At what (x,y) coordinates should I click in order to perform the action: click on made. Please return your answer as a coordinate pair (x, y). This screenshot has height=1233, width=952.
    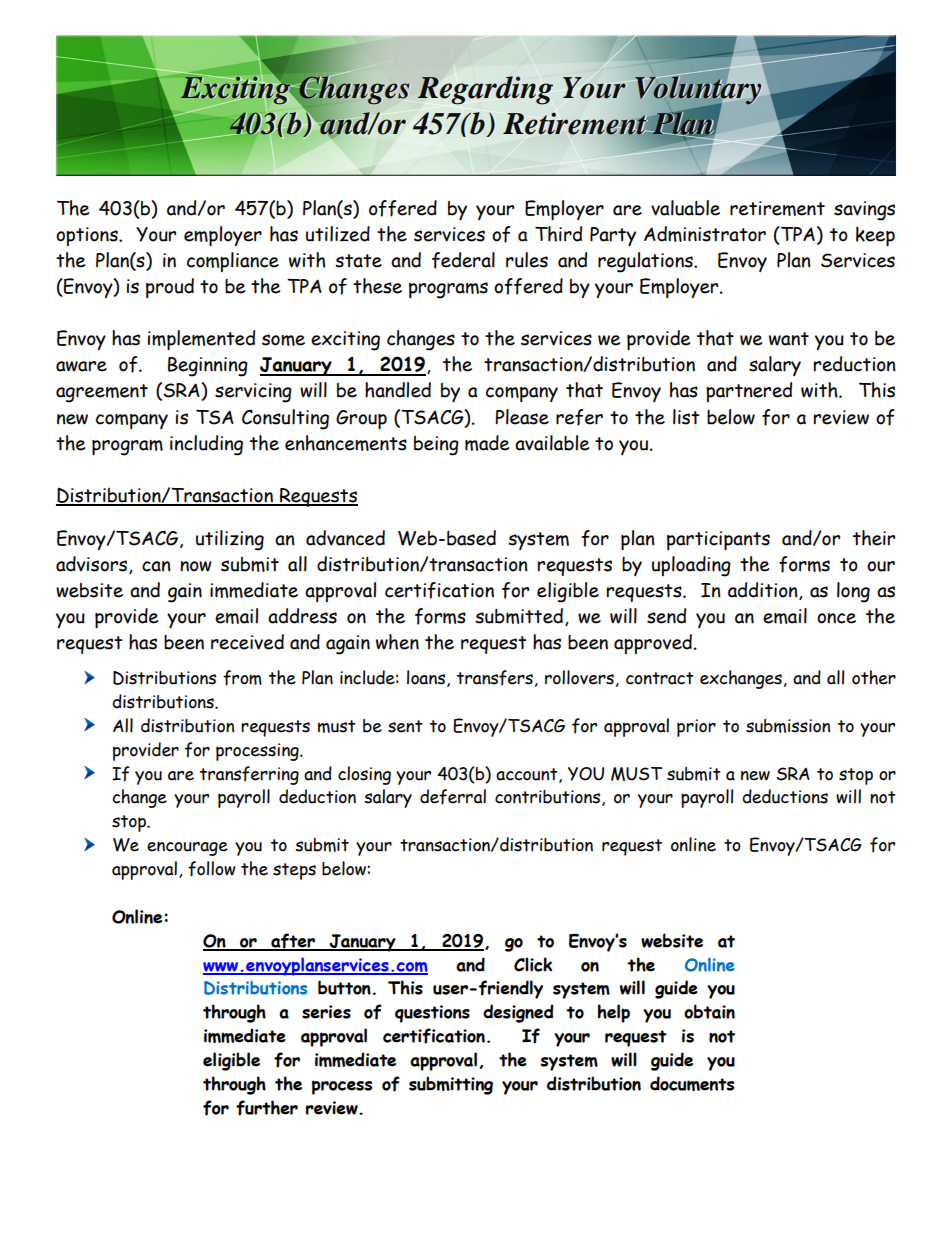
    Looking at the image, I should click on (487, 443).
